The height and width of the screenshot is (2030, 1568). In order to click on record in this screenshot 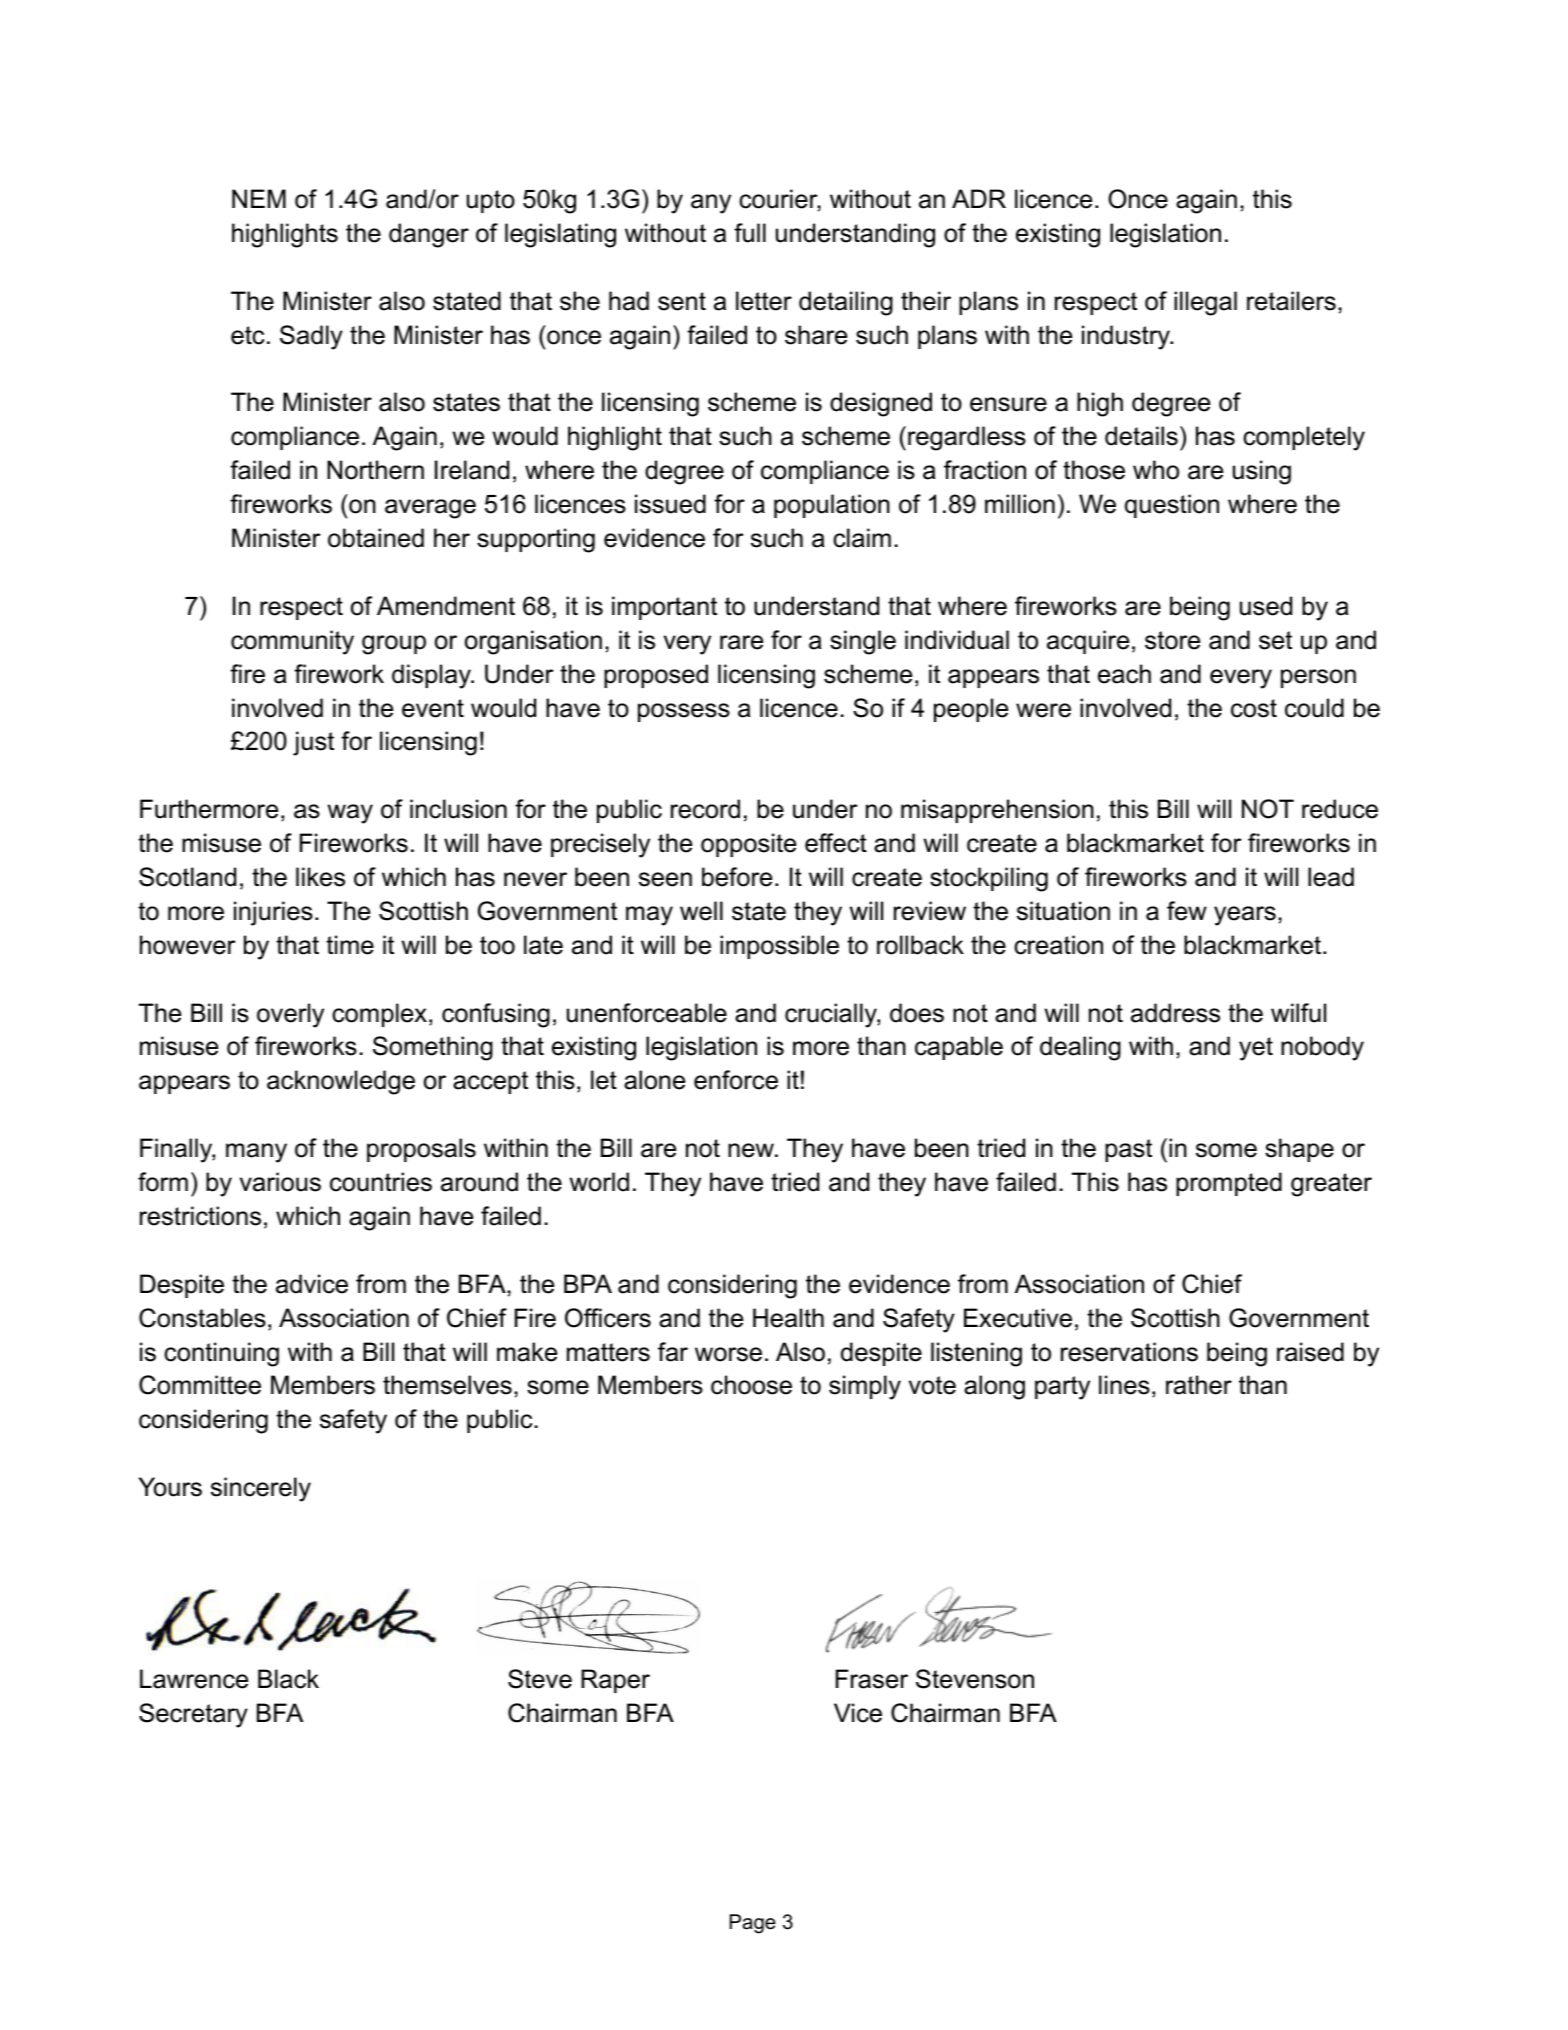, I will do `click(705, 809)`.
